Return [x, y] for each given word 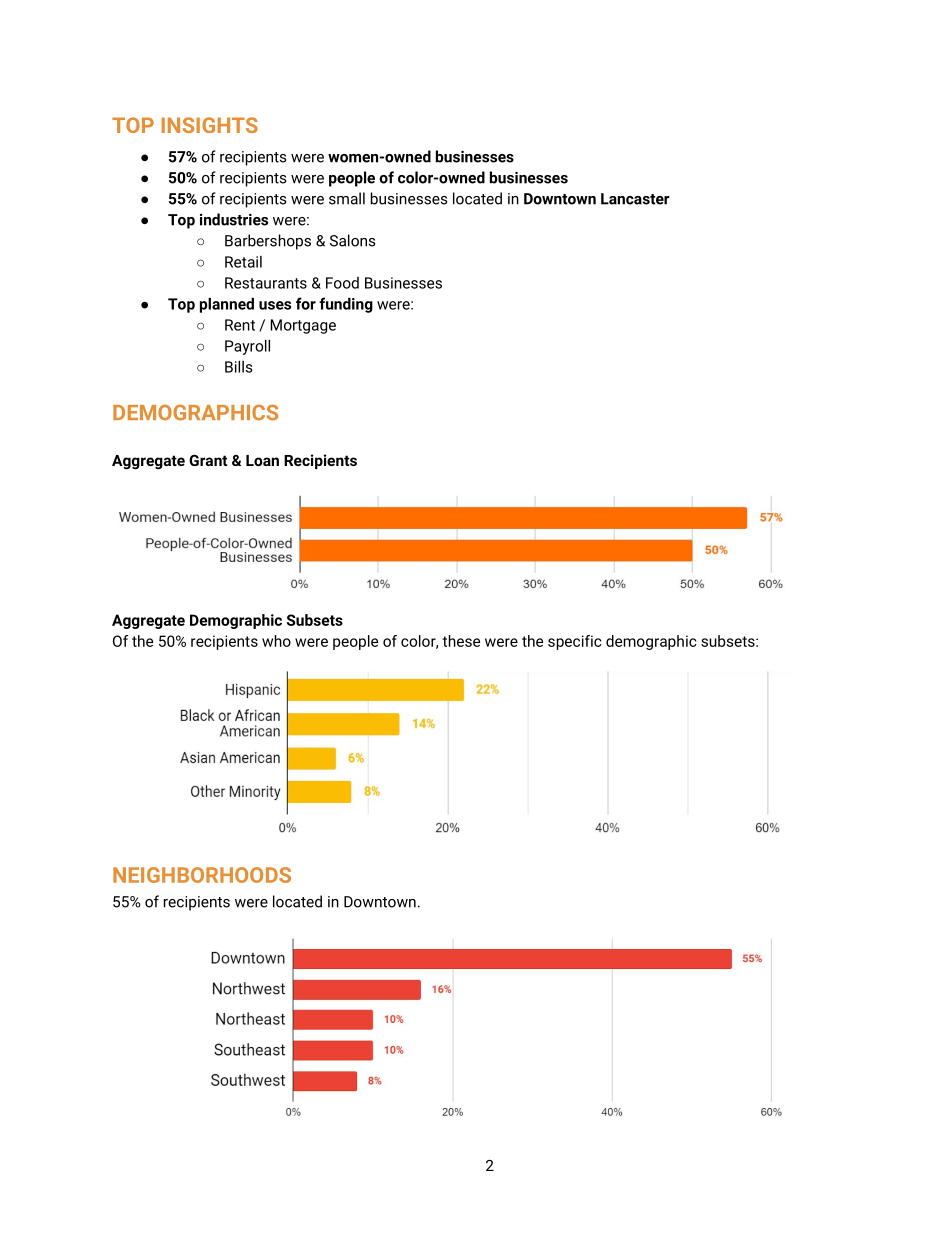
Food [342, 283]
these [461, 641]
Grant [208, 460]
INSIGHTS [210, 125]
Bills [238, 367]
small [347, 198]
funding [346, 305]
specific [575, 642]
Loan [262, 460]
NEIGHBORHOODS [202, 875]
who [276, 641]
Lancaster [635, 199]
